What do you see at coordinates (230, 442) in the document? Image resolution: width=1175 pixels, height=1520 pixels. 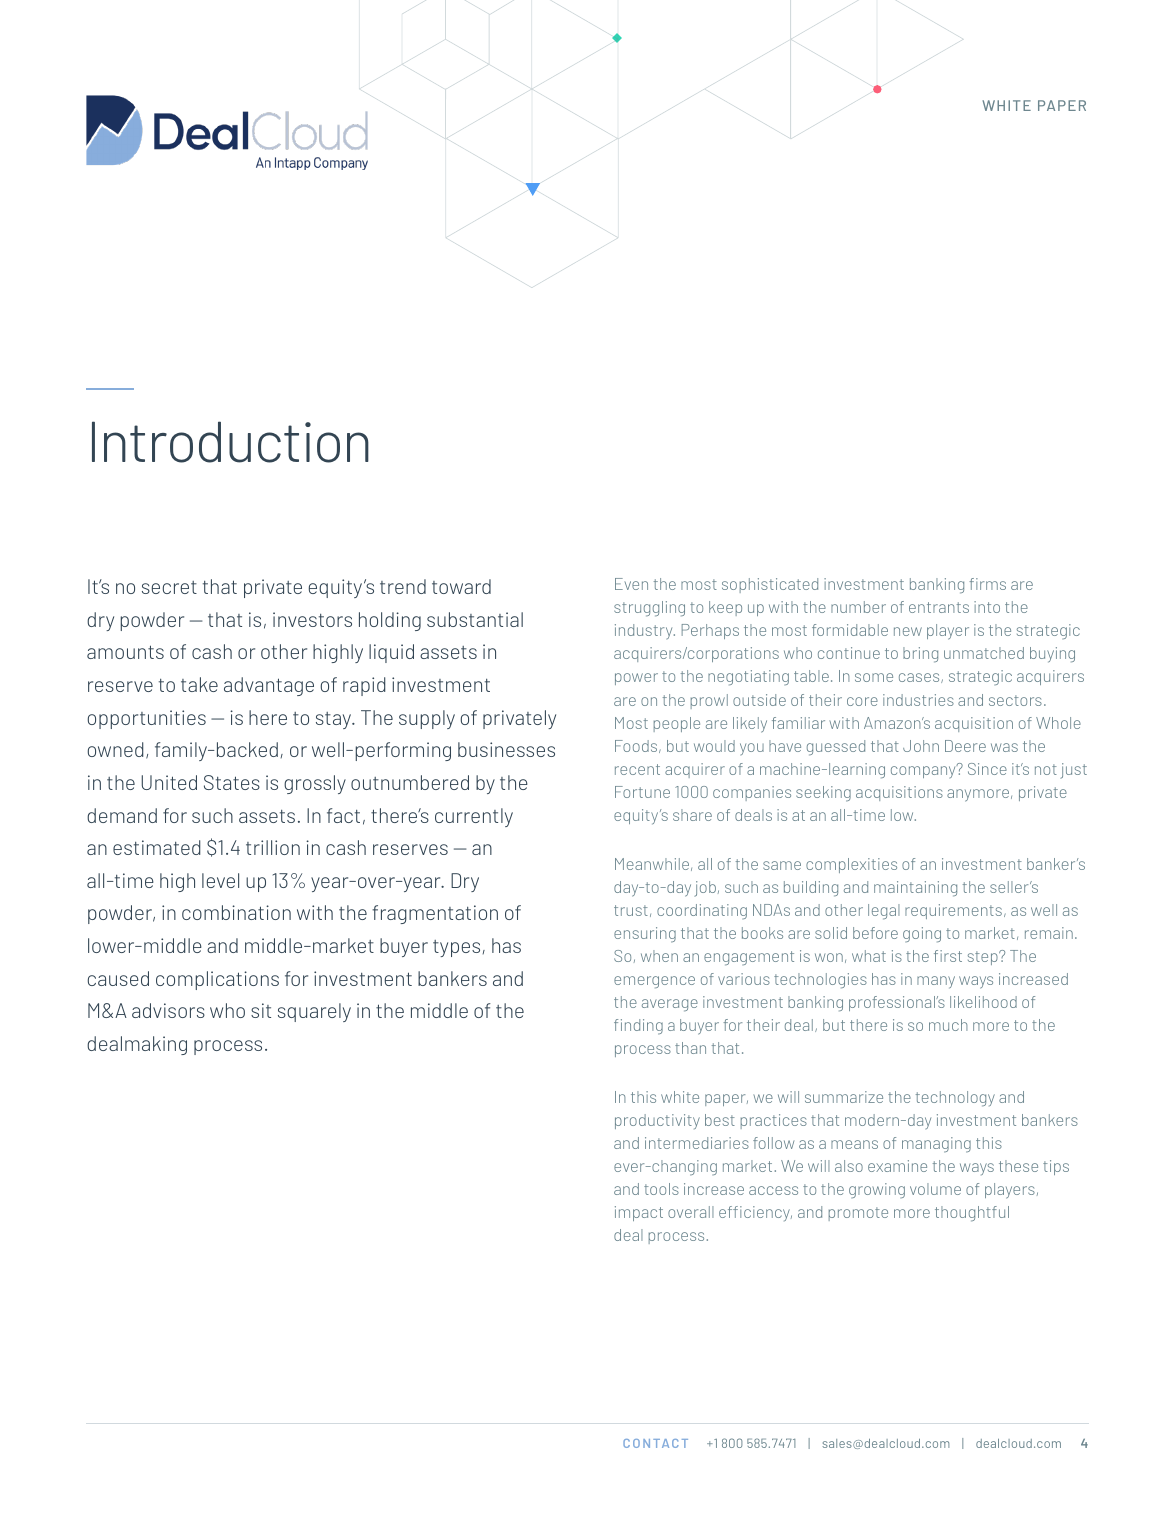 I see `Introduction` at bounding box center [230, 442].
